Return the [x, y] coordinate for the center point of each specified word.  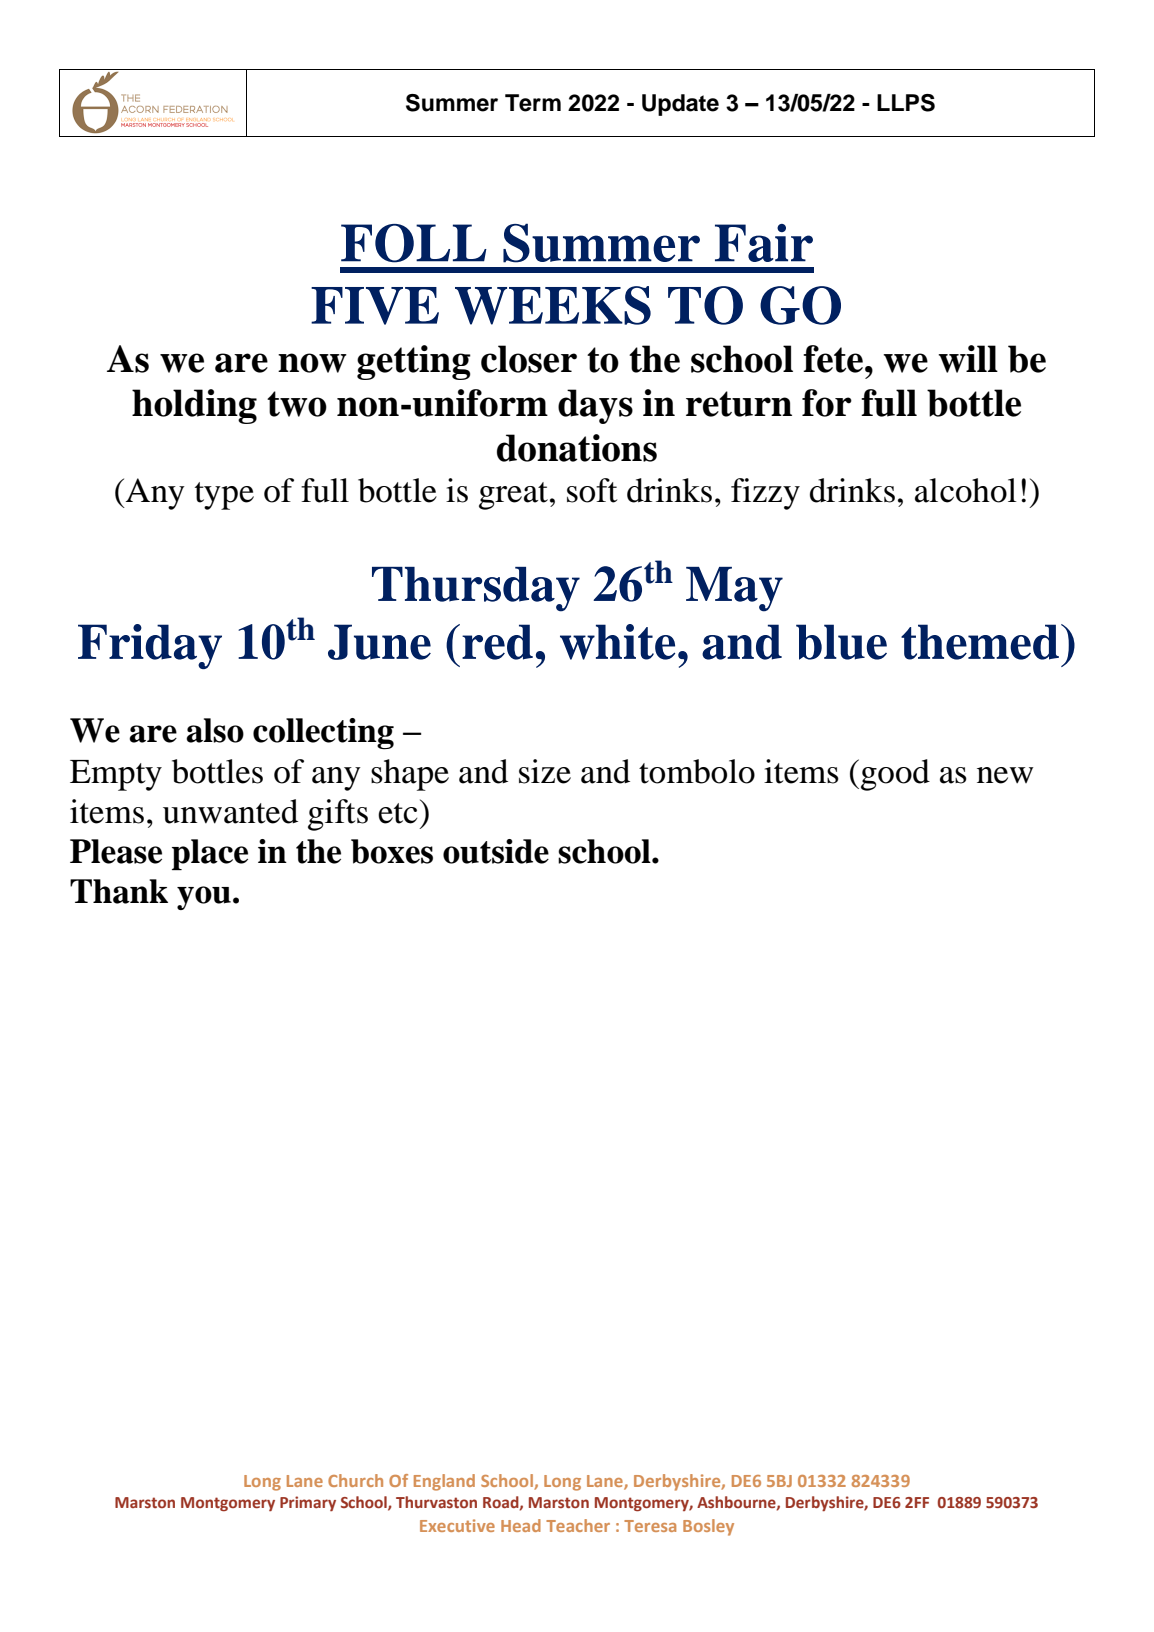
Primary [308, 1503]
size [545, 771]
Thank [119, 891]
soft [592, 490]
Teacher [578, 1525]
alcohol [966, 490]
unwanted [230, 811]
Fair [764, 243]
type [224, 496]
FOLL [414, 243]
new [1005, 775]
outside [496, 851]
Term [533, 103]
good [895, 775]
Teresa [650, 1526]
